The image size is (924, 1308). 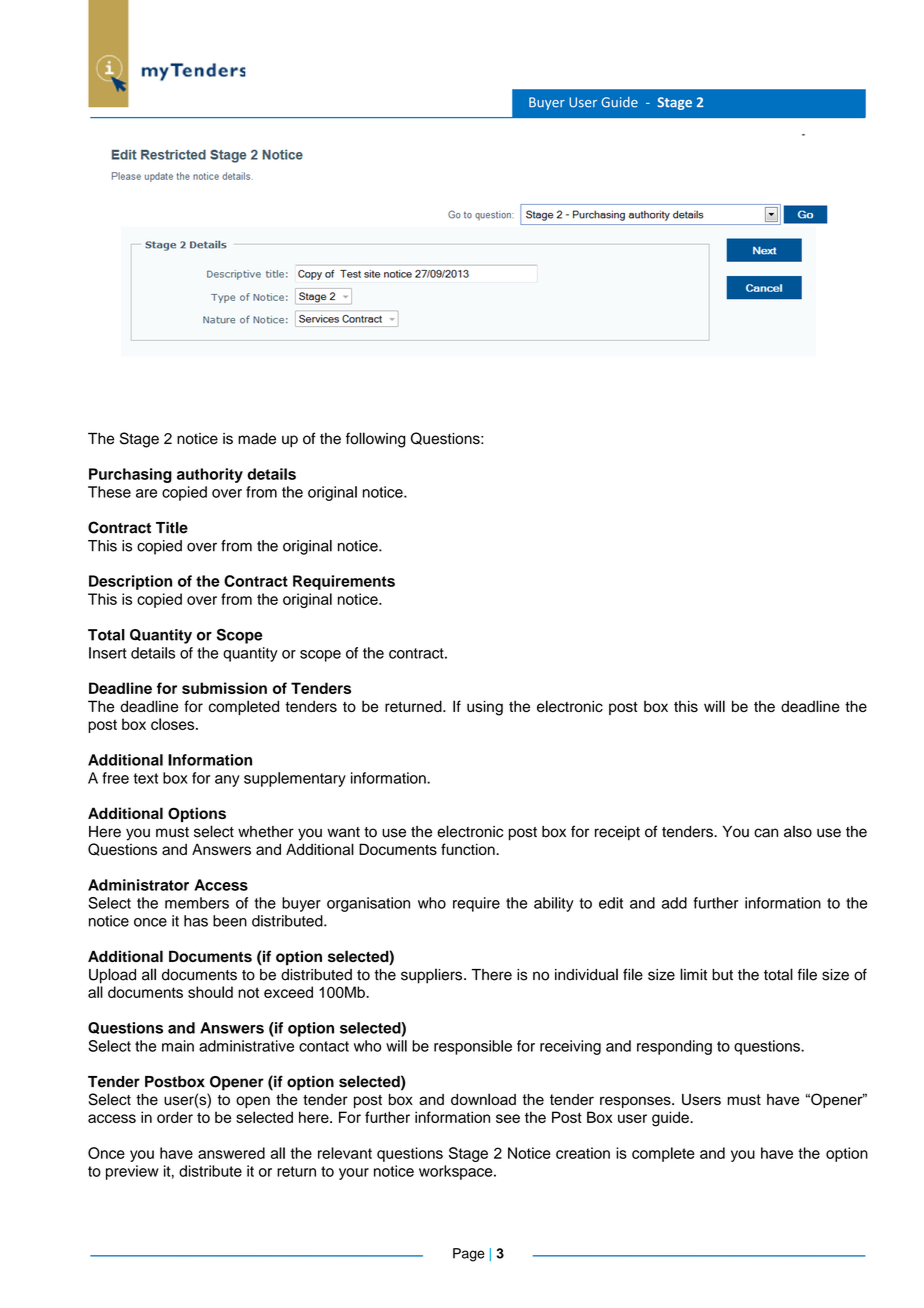 I want to click on preview, so click(x=132, y=1172).
